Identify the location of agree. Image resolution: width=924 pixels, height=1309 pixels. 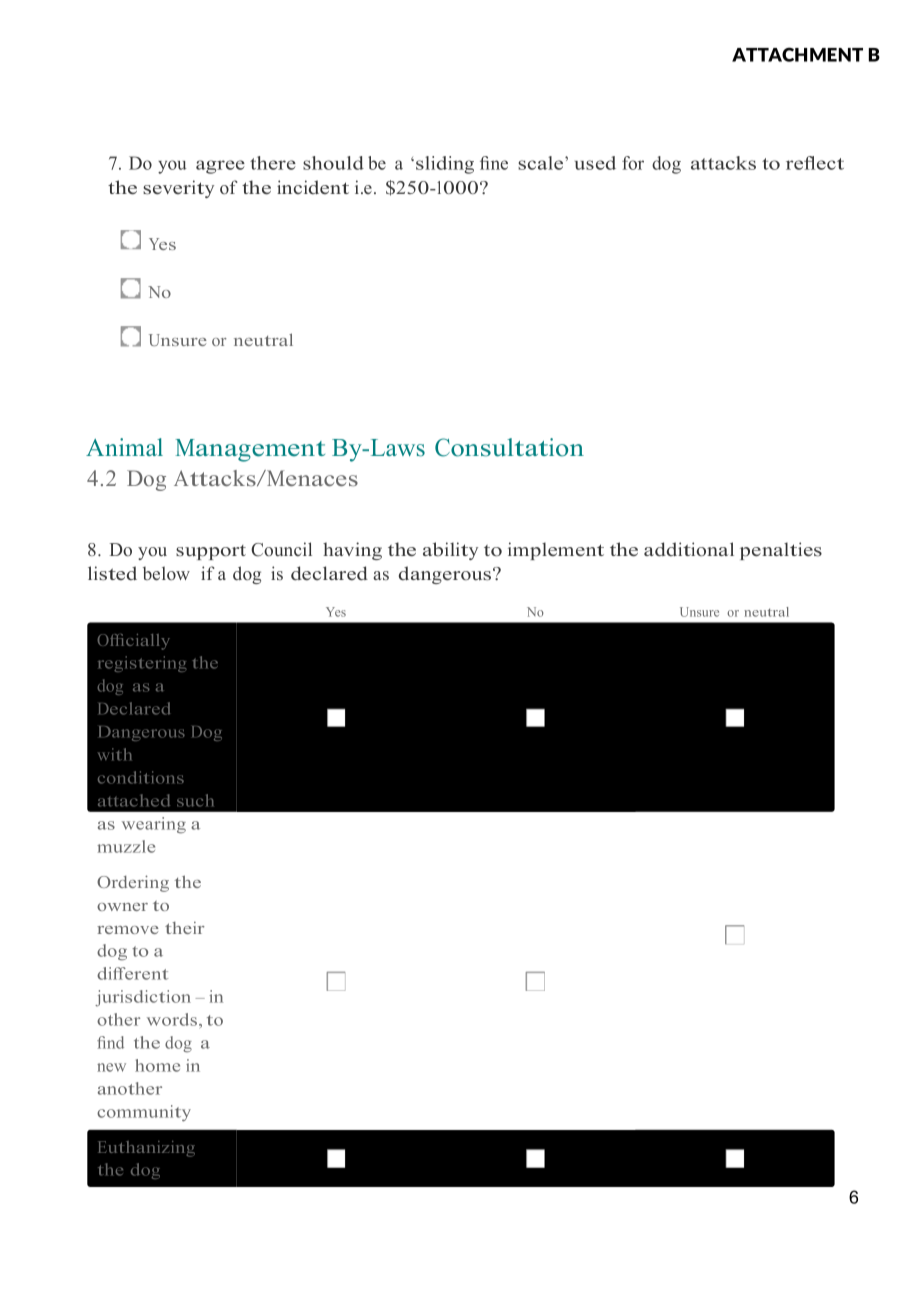
(220, 167).
